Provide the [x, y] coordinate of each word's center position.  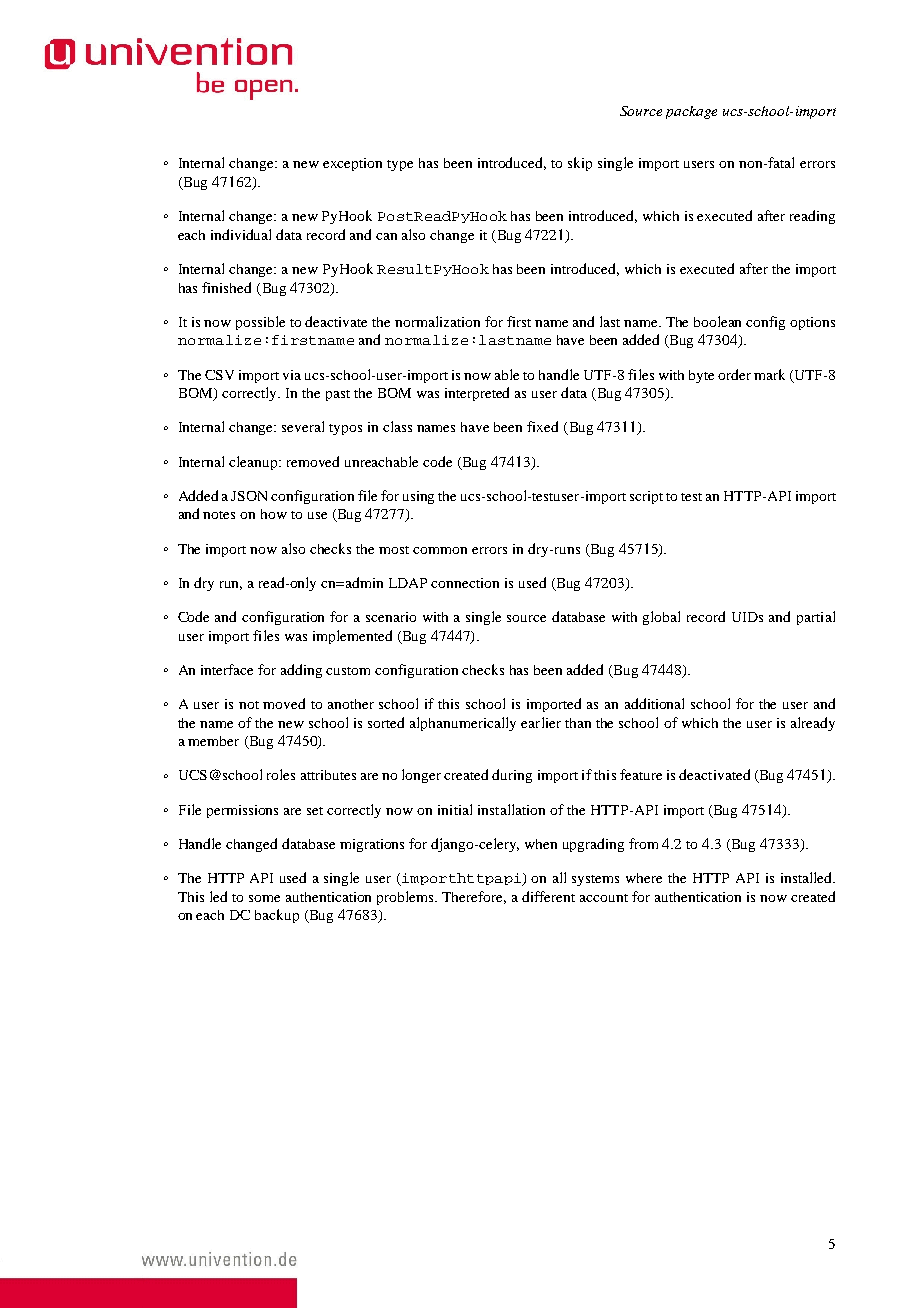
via [292, 375]
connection [465, 583]
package [691, 112]
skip [580, 164]
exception [352, 164]
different [548, 896]
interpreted [477, 394]
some [264, 898]
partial [816, 618]
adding [301, 671]
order [734, 374]
